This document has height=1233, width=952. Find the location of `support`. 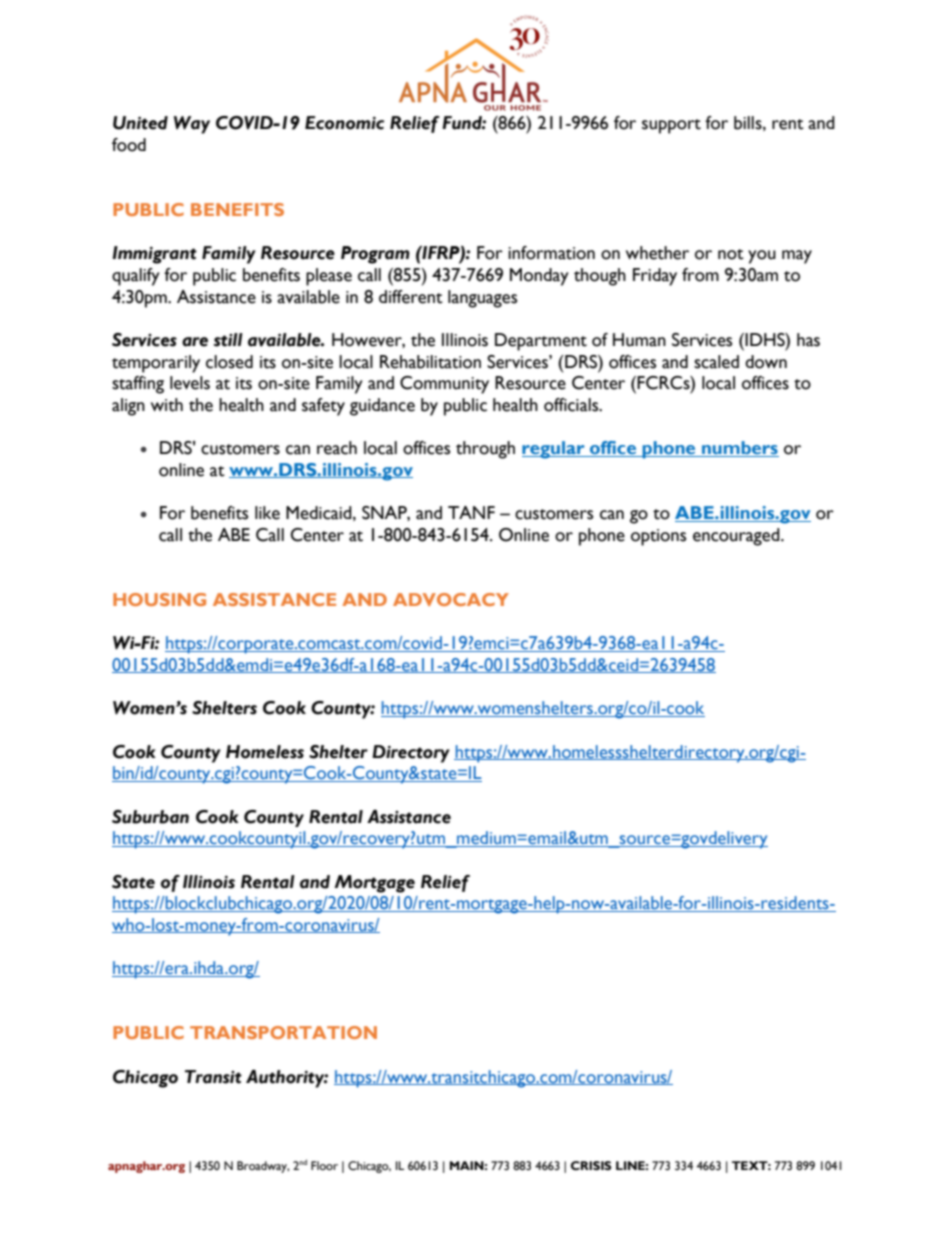

support is located at coordinates (671, 126).
